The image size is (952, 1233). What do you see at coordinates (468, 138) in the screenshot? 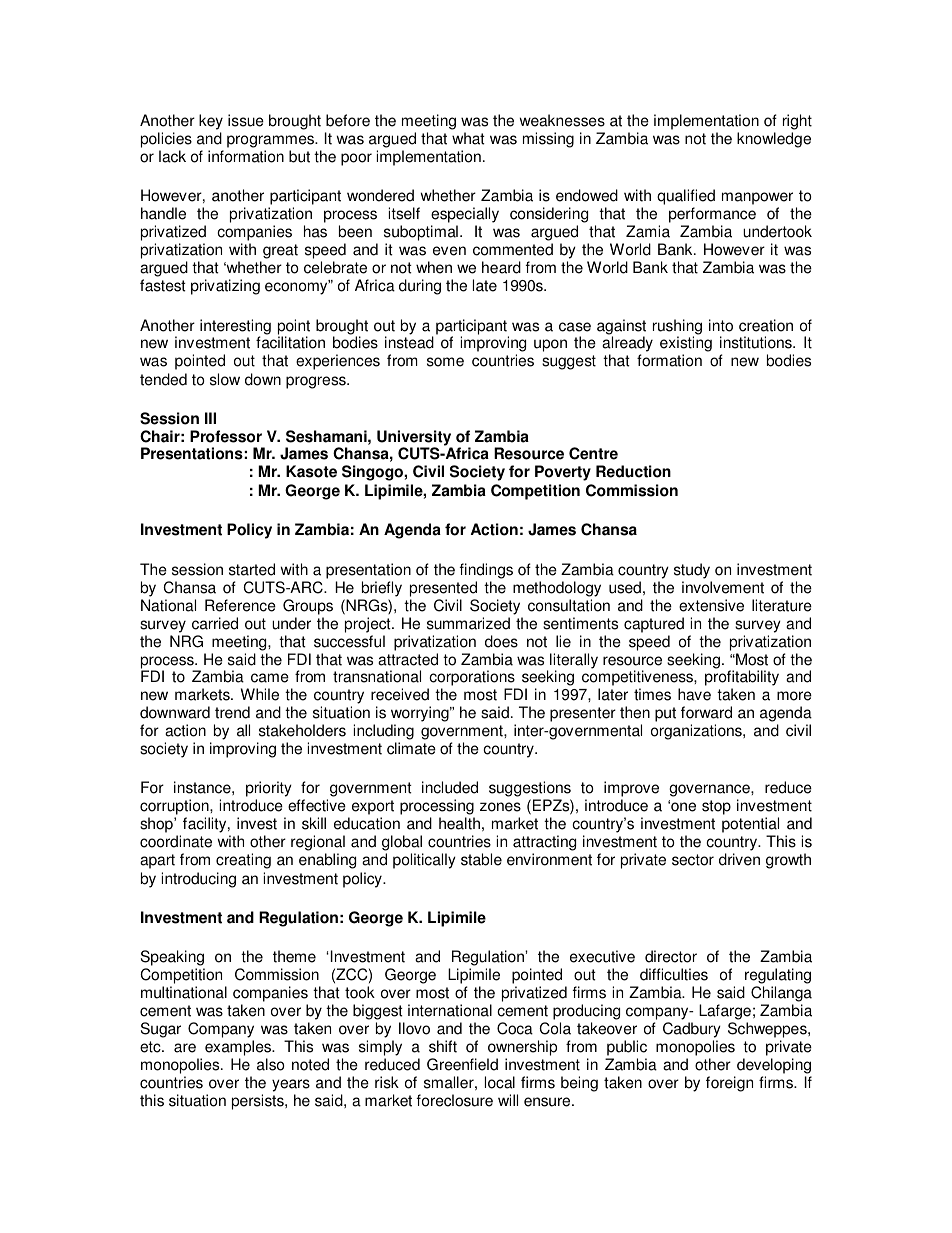
I see `what` at bounding box center [468, 138].
